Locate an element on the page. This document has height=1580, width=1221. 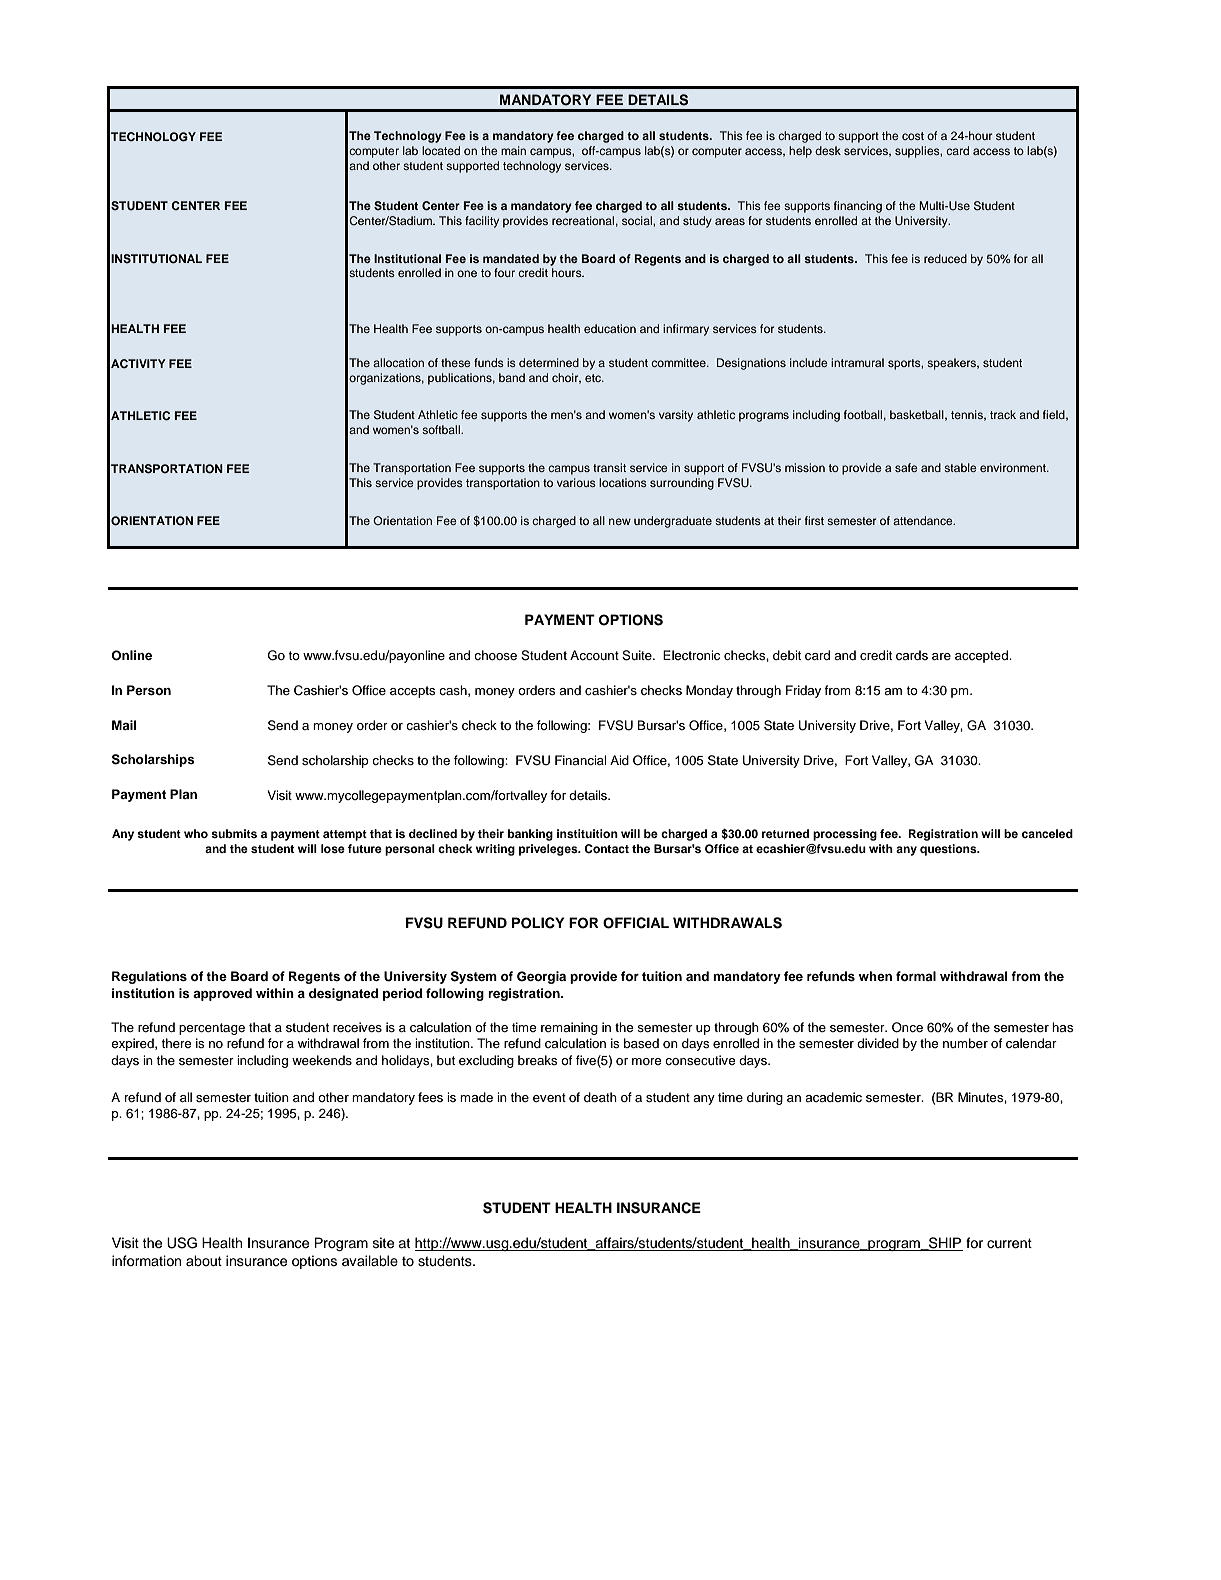
site is located at coordinates (383, 1243).
